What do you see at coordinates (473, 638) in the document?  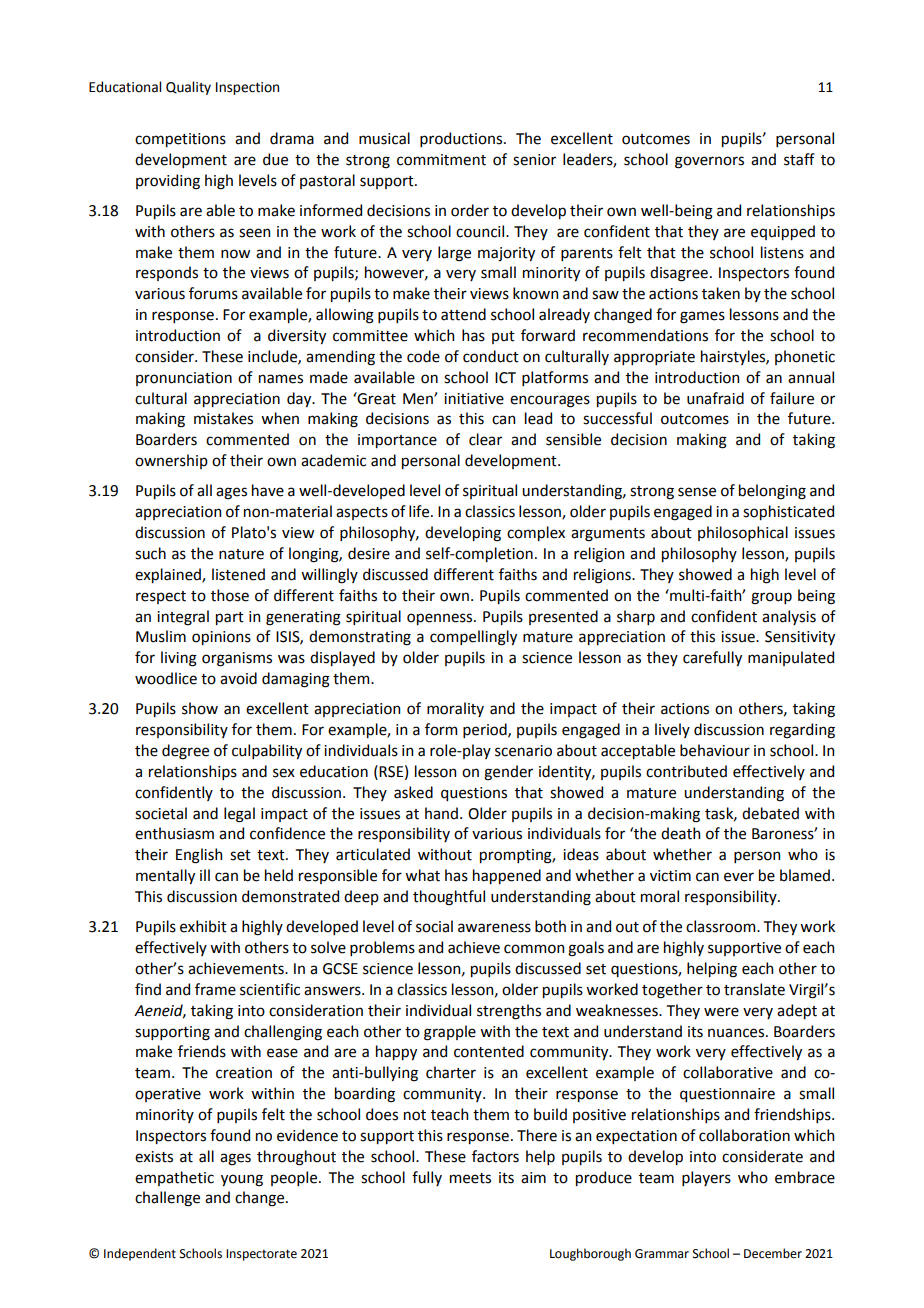 I see `compellingly` at bounding box center [473, 638].
